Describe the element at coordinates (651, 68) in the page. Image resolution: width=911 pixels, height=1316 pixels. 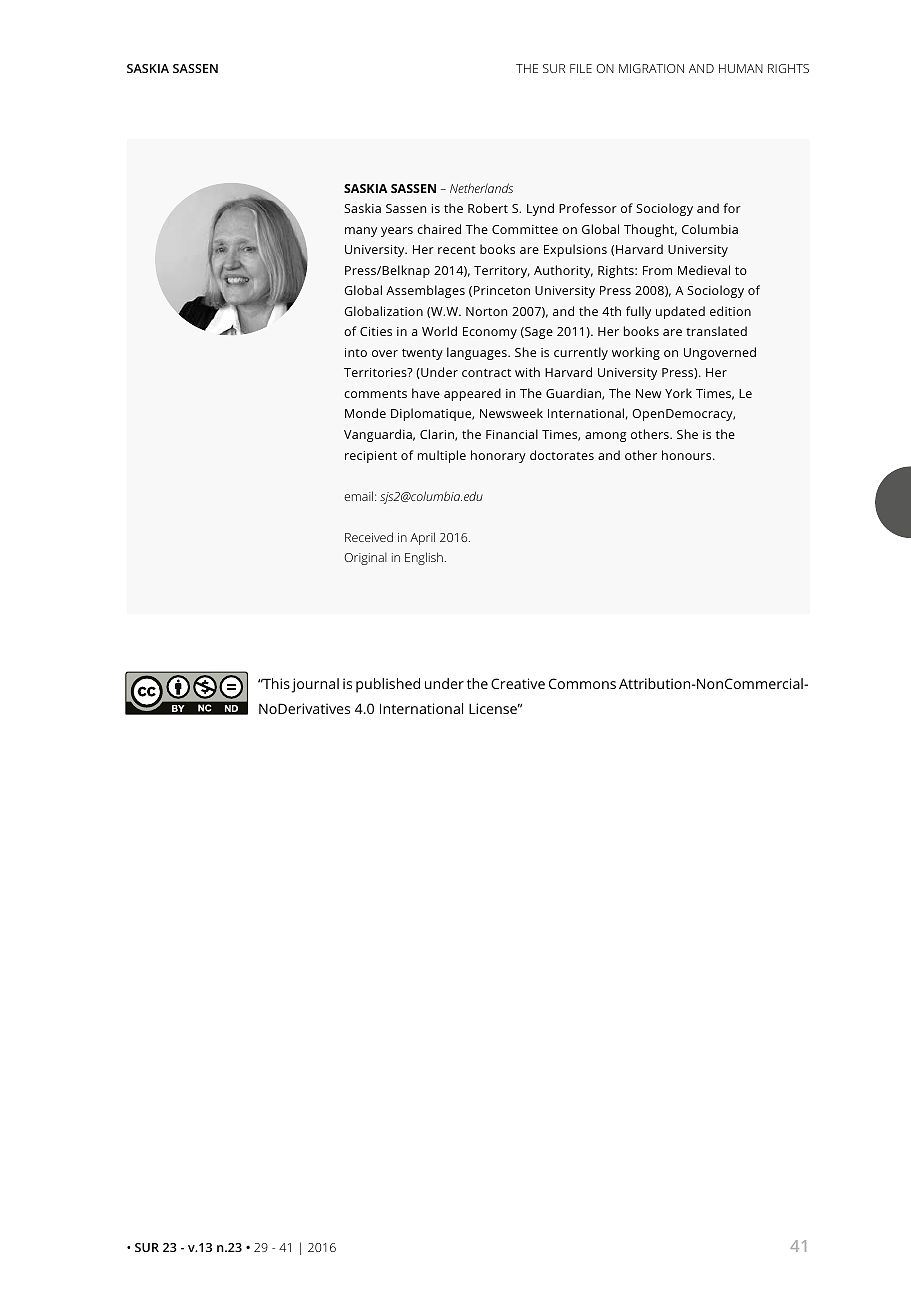
I see `MIGRATION` at that location.
